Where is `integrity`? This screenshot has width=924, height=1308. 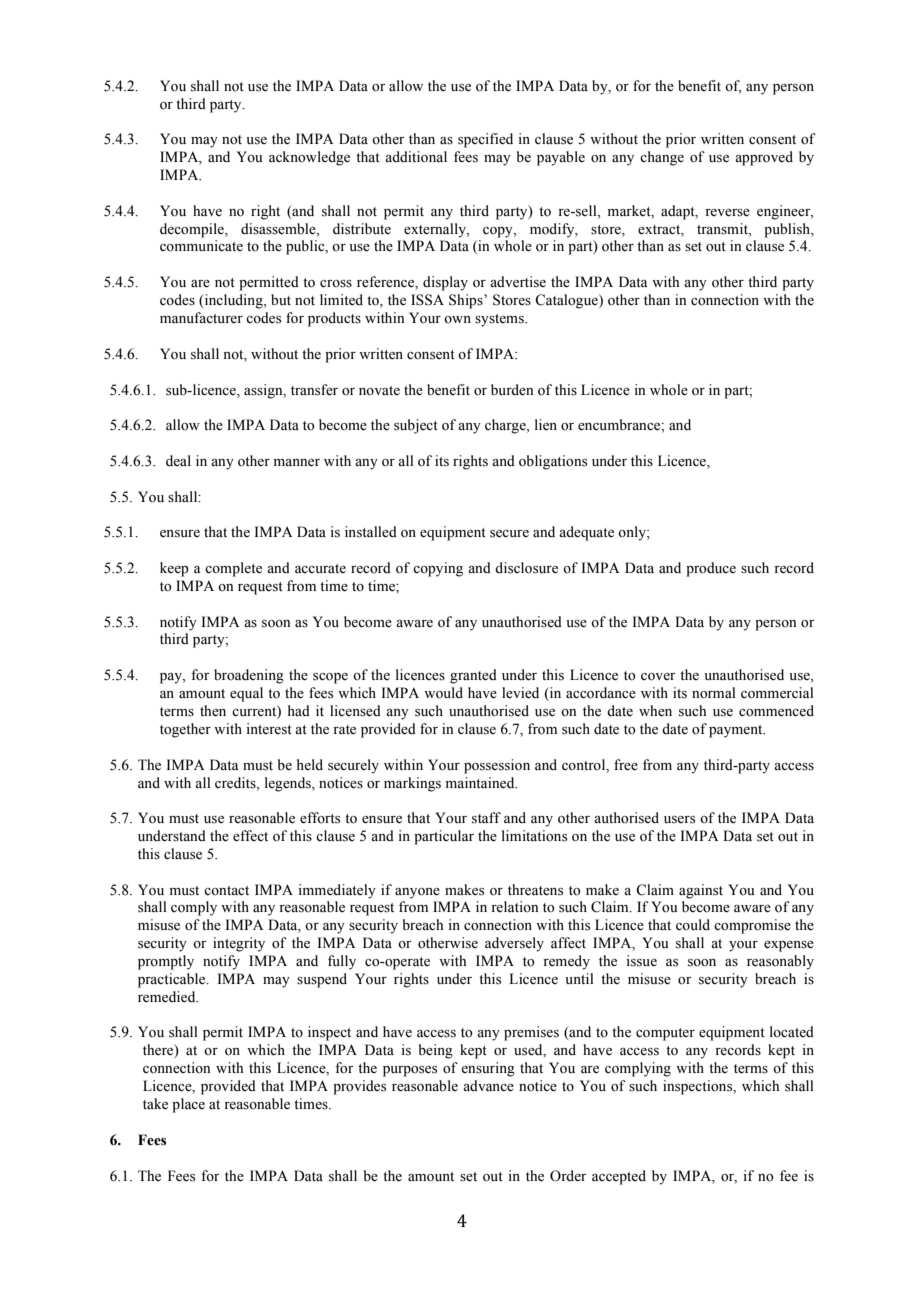
integrity is located at coordinates (239, 944).
